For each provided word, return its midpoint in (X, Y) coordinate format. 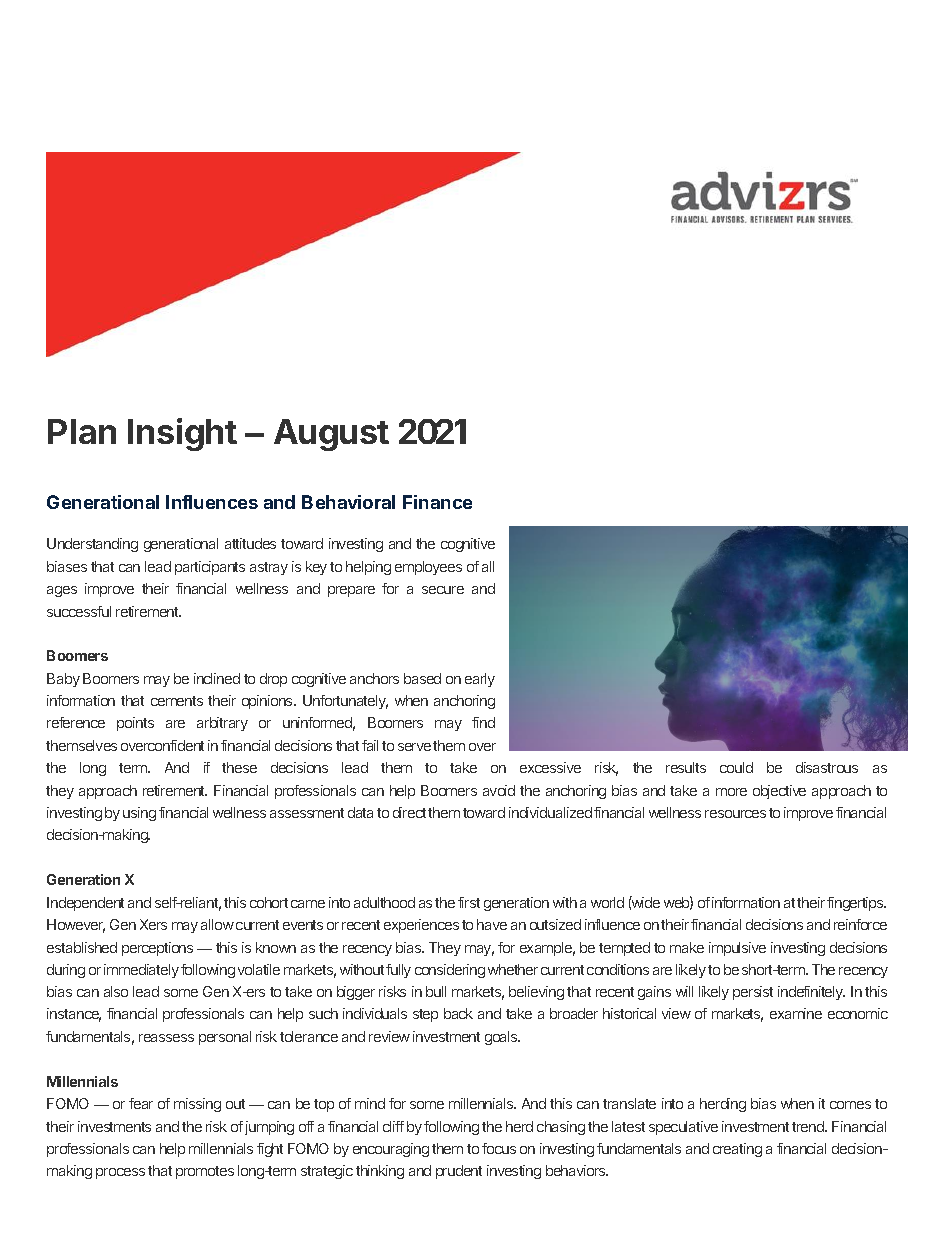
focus (499, 1148)
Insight (182, 434)
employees (428, 568)
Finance (437, 502)
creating (737, 1150)
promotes (205, 1172)
